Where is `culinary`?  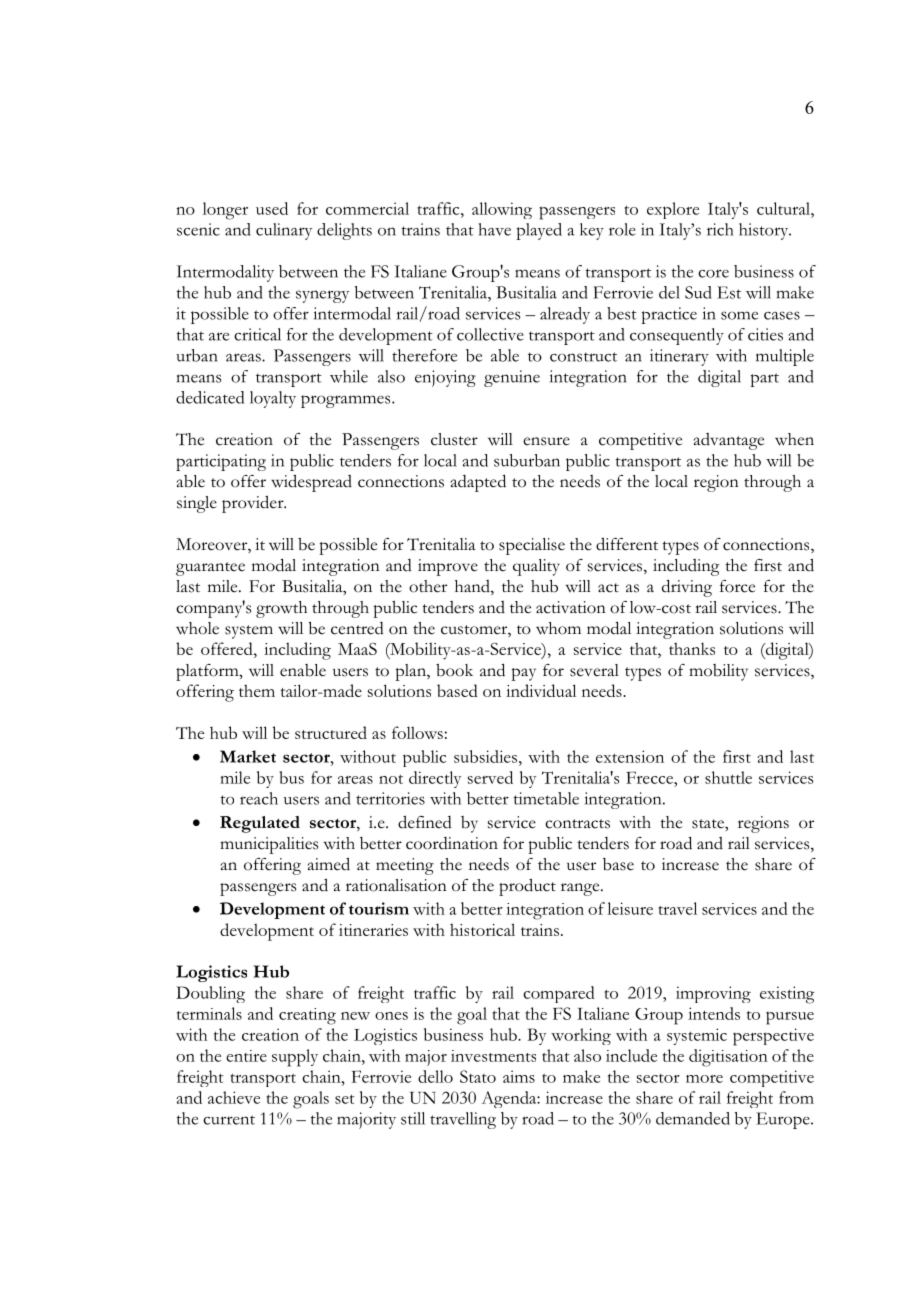 culinary is located at coordinates (284, 231).
